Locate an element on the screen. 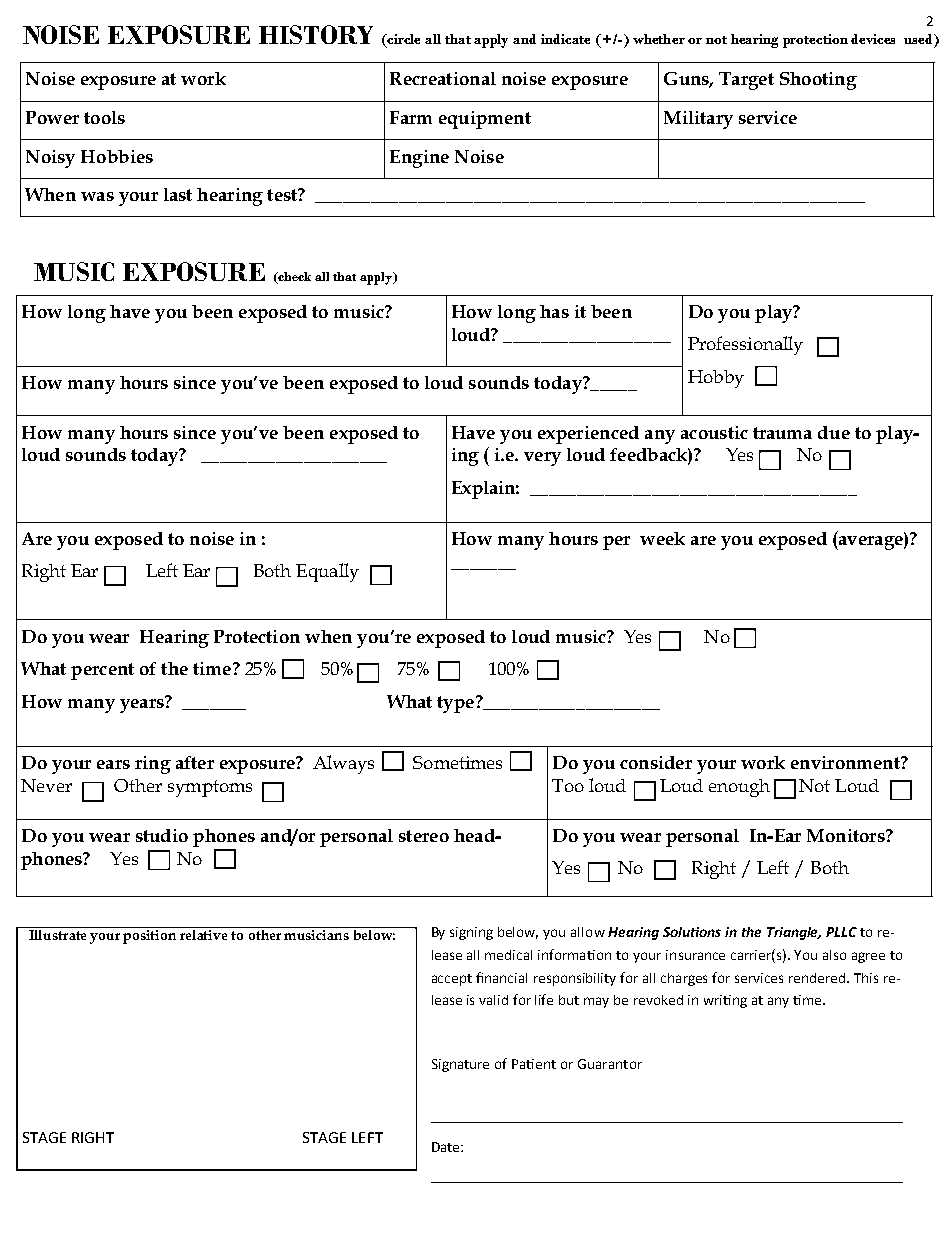 This screenshot has height=1233, width=952. Target is located at coordinates (746, 81).
